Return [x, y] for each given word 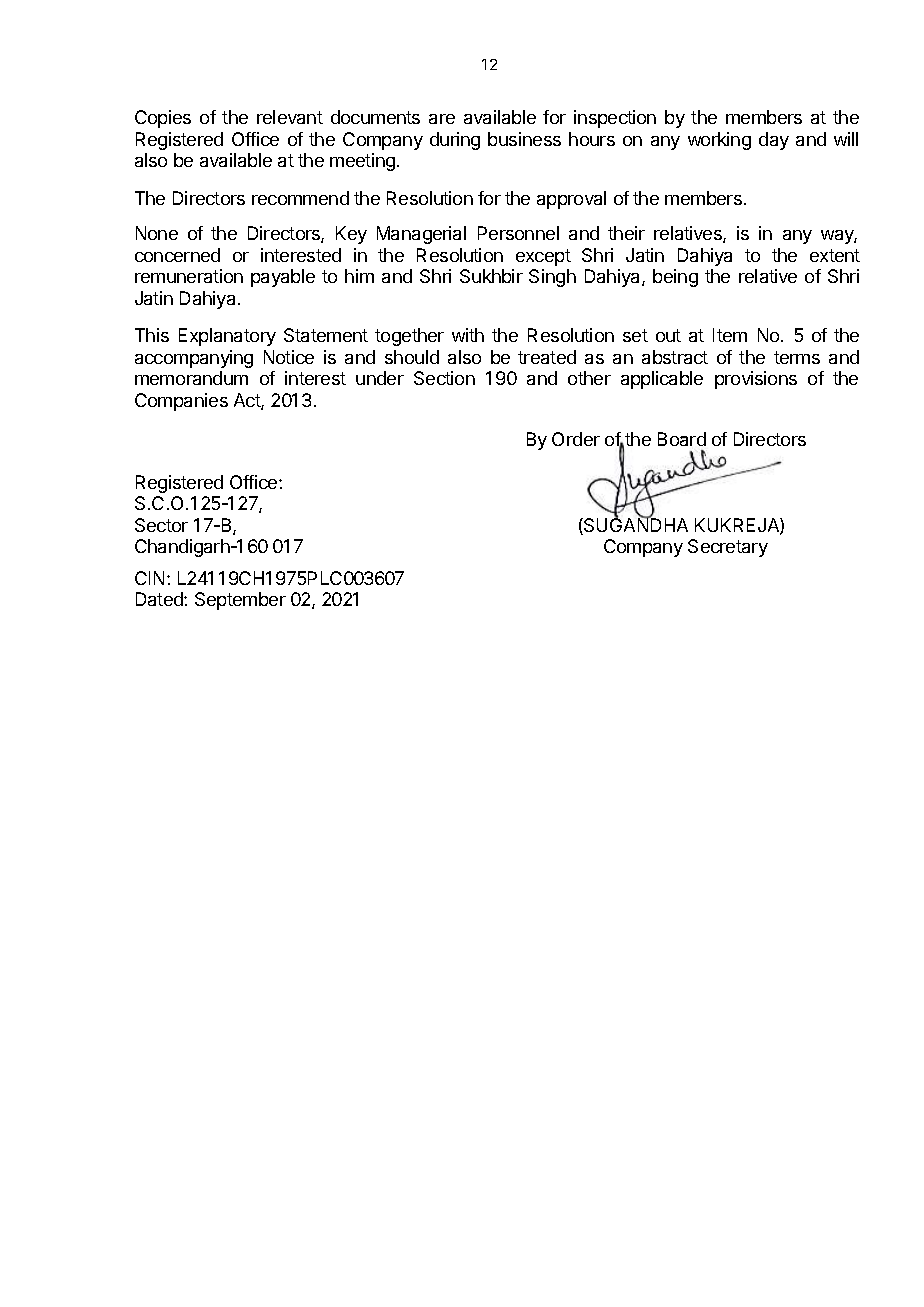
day [774, 141]
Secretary [728, 548]
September [240, 601]
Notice [289, 357]
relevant [290, 117]
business [524, 139]
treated [547, 357]
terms [797, 357]
